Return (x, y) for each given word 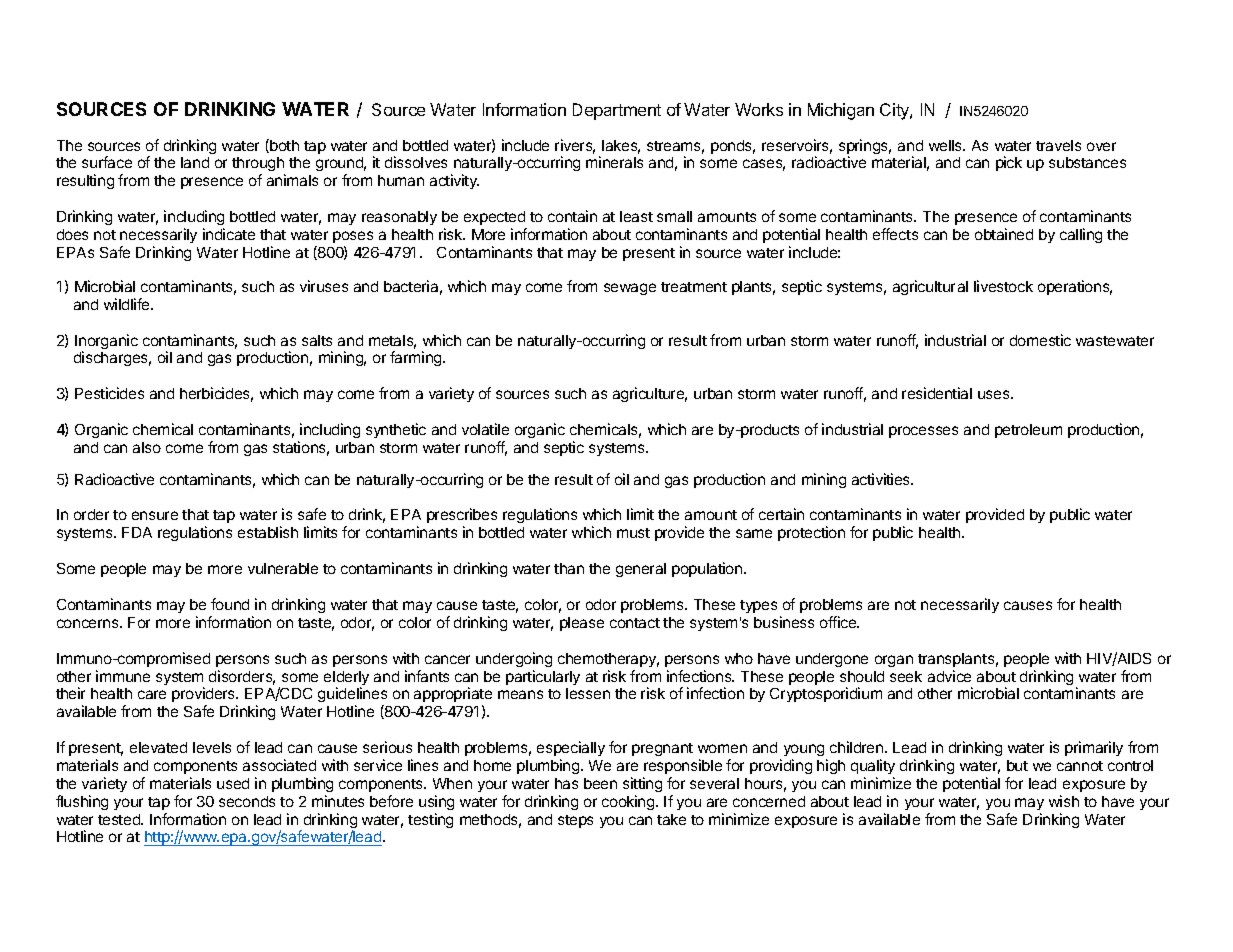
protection (811, 533)
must (633, 533)
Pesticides (109, 393)
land (195, 162)
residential (937, 393)
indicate (229, 234)
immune (123, 676)
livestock (1003, 286)
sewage (630, 289)
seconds (247, 801)
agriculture (650, 394)
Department (617, 111)
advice (949, 676)
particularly (543, 677)
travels (1058, 145)
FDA (137, 532)
